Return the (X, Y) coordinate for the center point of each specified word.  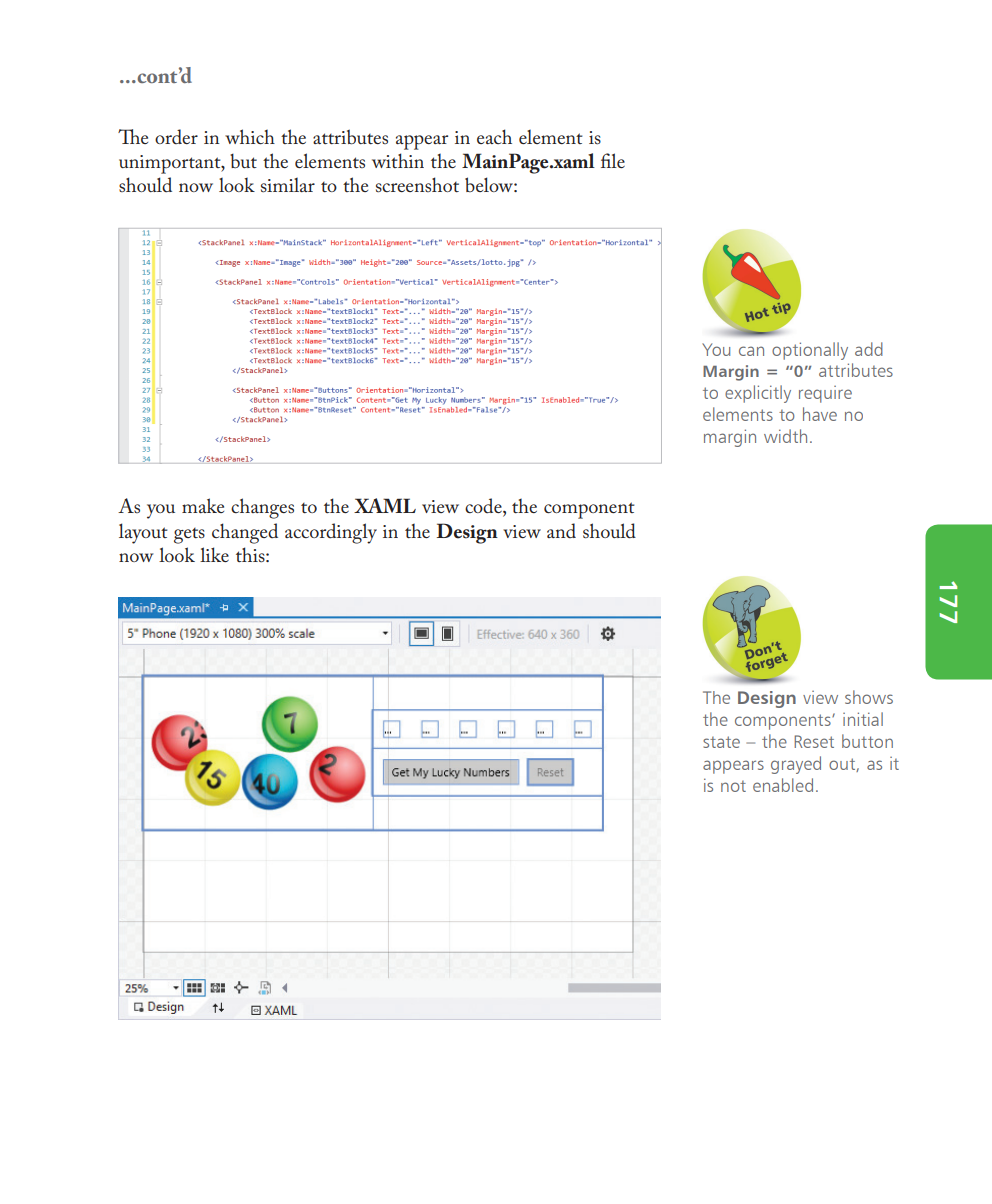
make (203, 505)
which (250, 136)
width (785, 436)
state (721, 742)
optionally (810, 351)
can (751, 351)
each (494, 136)
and (561, 530)
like (214, 554)
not (733, 786)
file (613, 160)
